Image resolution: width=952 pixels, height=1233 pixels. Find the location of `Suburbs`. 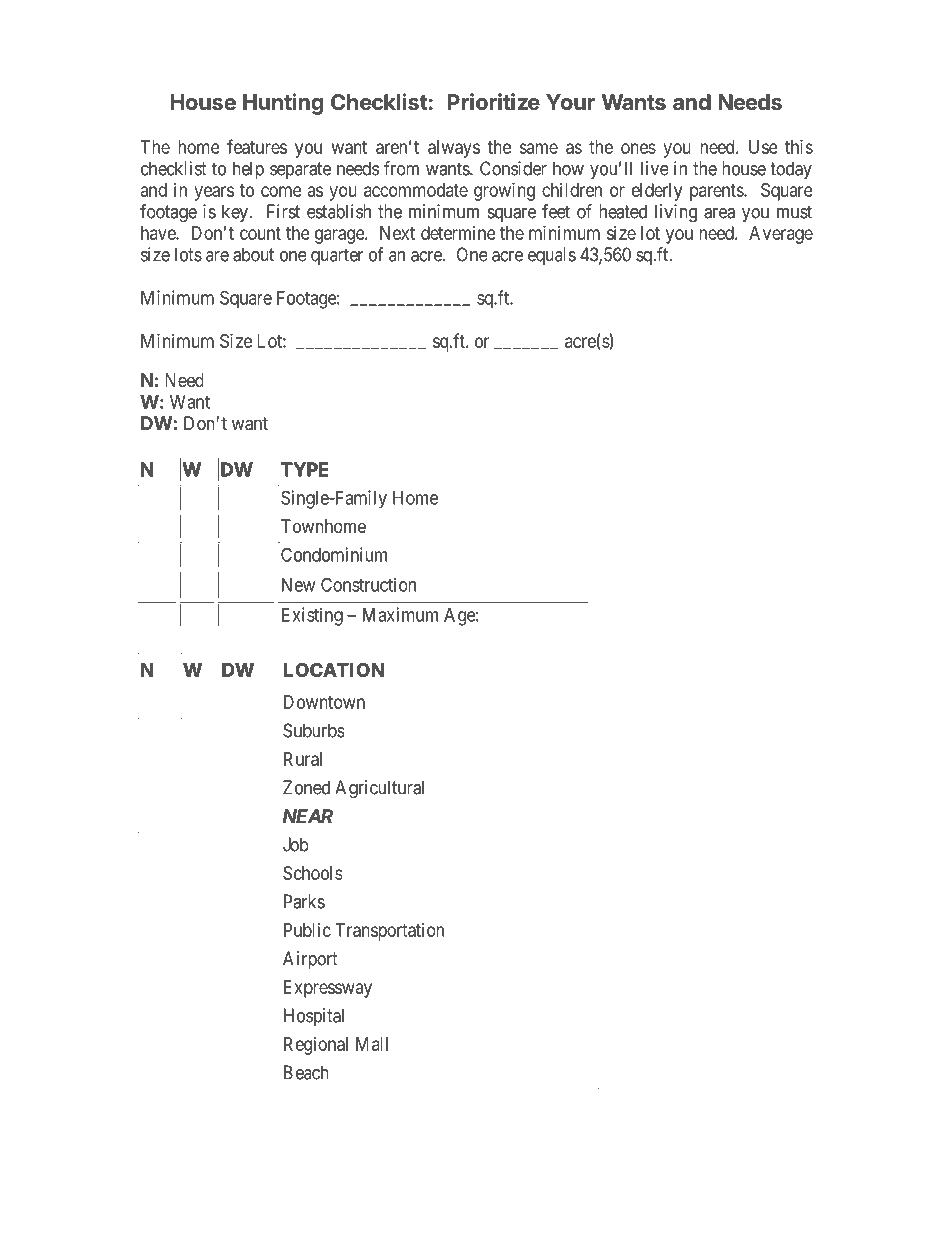

Suburbs is located at coordinates (313, 730).
